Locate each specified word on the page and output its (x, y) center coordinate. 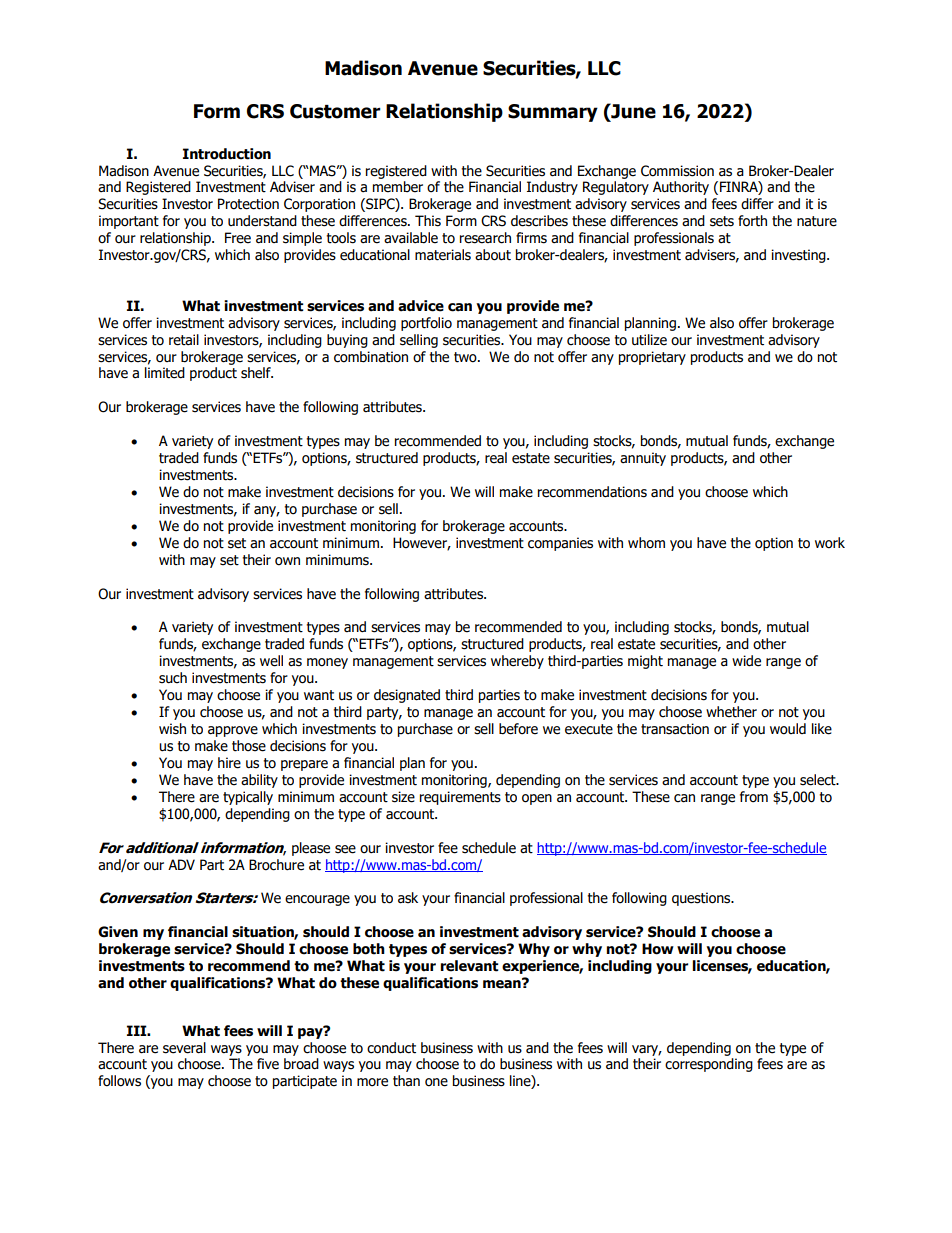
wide (746, 661)
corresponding (709, 1065)
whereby (517, 662)
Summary (553, 113)
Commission (677, 171)
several (184, 1048)
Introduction (227, 154)
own (287, 561)
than (406, 1081)
